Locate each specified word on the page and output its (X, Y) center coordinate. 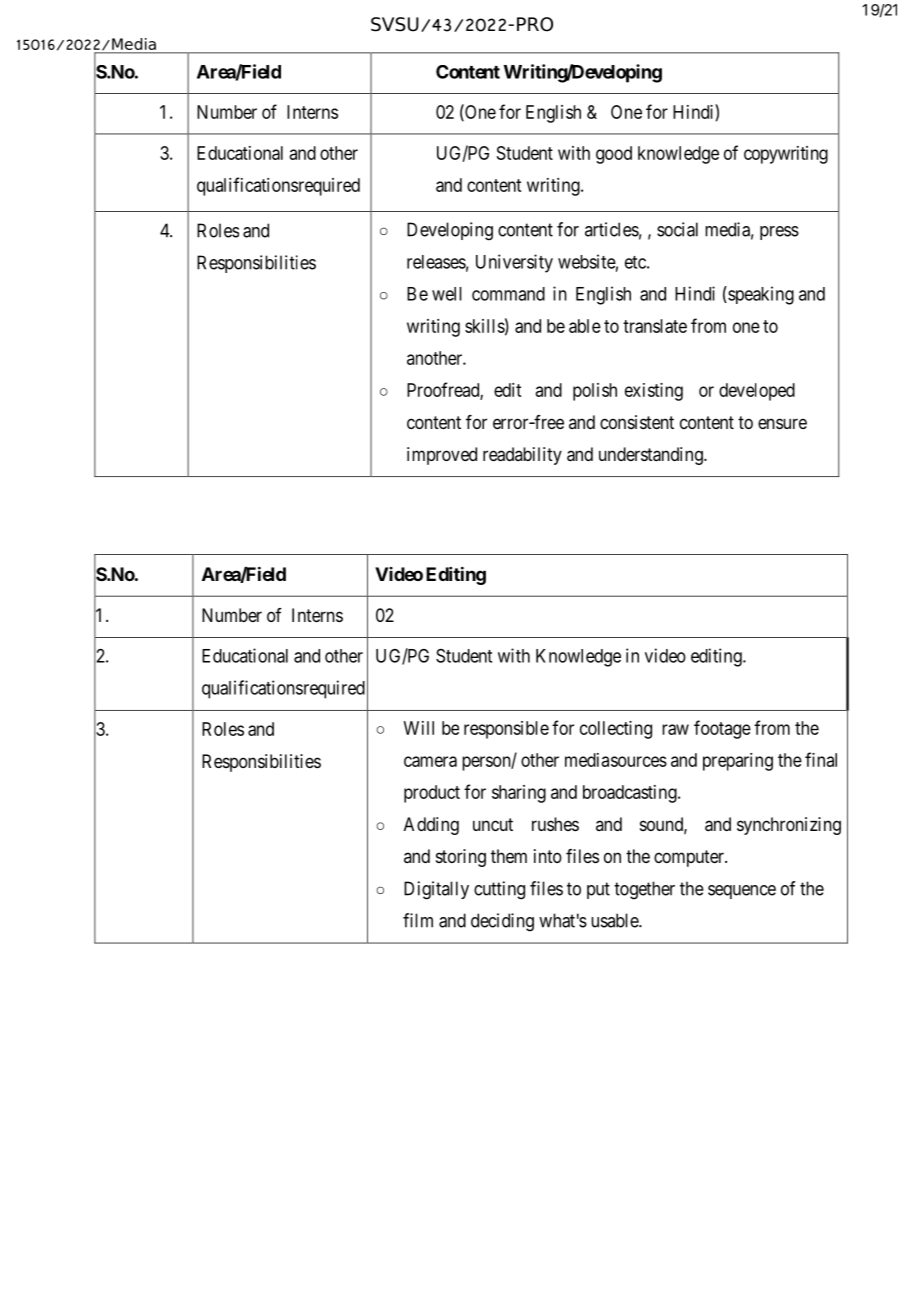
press (779, 233)
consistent (637, 422)
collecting (616, 730)
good (614, 155)
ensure (782, 423)
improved (442, 456)
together (644, 890)
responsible (506, 730)
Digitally (436, 890)
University (514, 263)
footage (722, 729)
